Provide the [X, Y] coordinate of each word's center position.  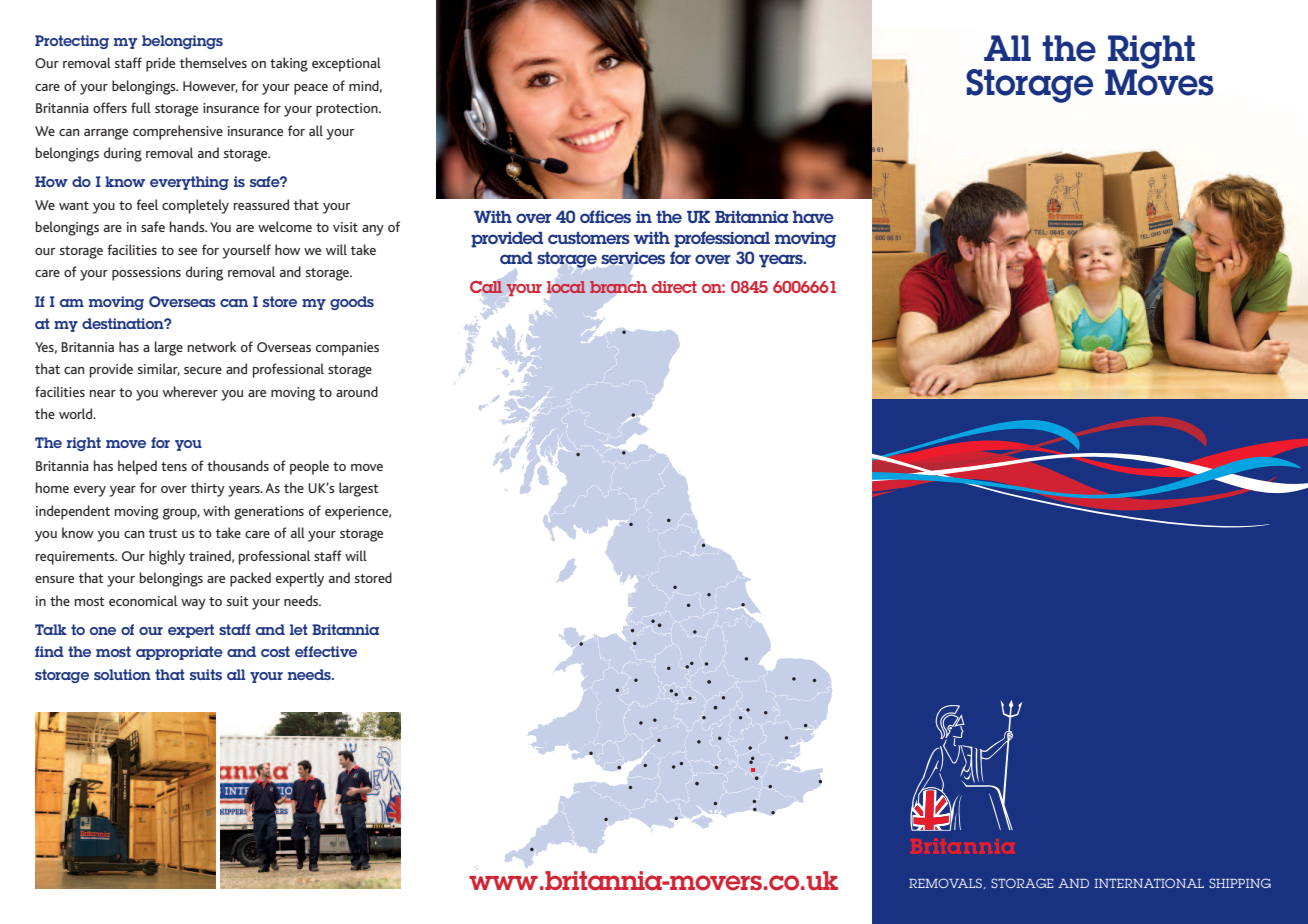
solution [122, 674]
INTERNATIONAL [1149, 883]
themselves [213, 62]
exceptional [346, 64]
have [813, 217]
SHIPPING [1240, 883]
